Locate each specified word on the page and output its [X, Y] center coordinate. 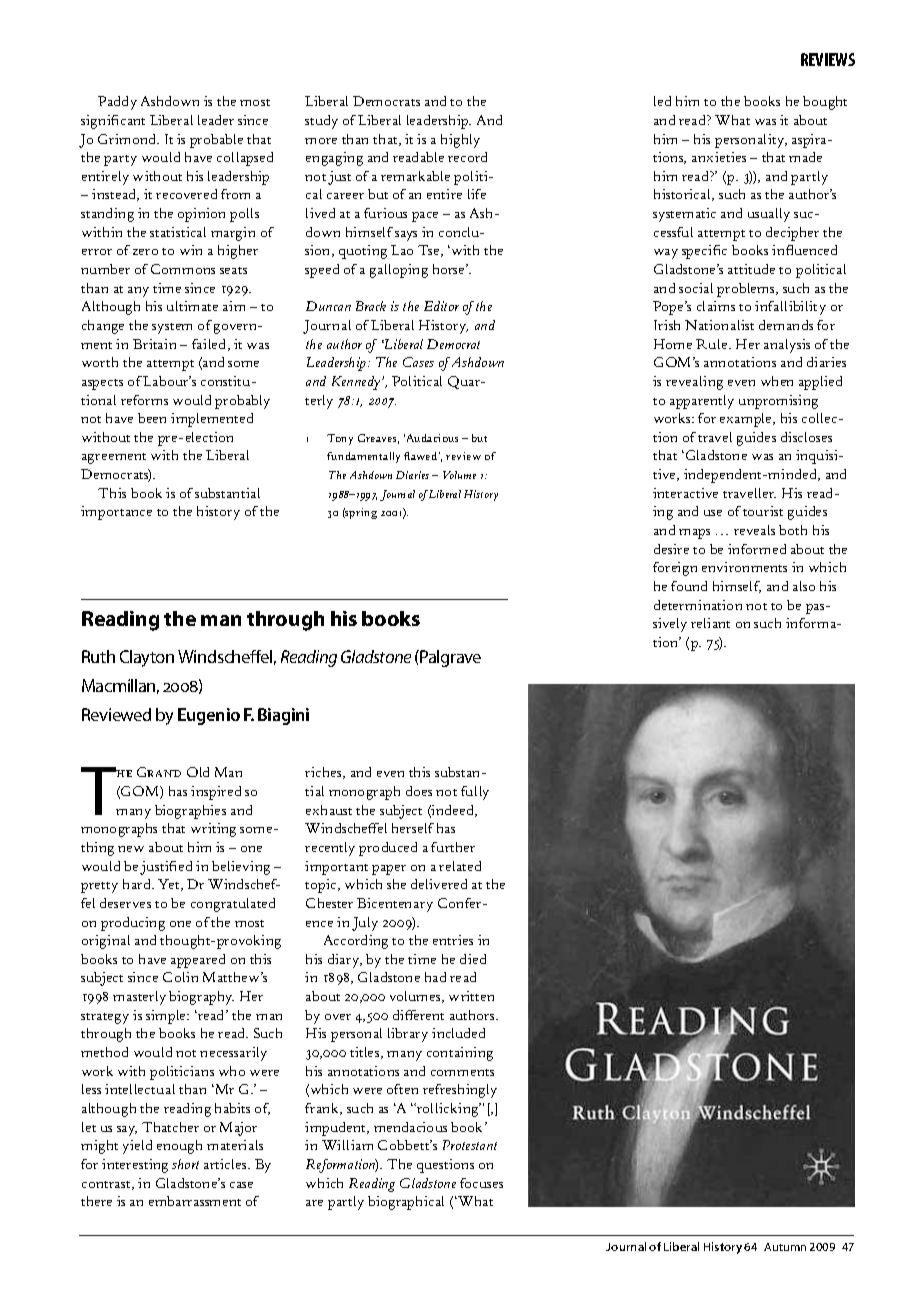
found [689, 586]
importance [116, 513]
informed [757, 549]
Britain [154, 344]
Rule [713, 344]
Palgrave [449, 658]
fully [475, 793]
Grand [159, 772]
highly [460, 141]
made [805, 157]
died [473, 959]
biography [201, 998]
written [471, 996]
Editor [441, 306]
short [185, 1164]
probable [216, 141]
